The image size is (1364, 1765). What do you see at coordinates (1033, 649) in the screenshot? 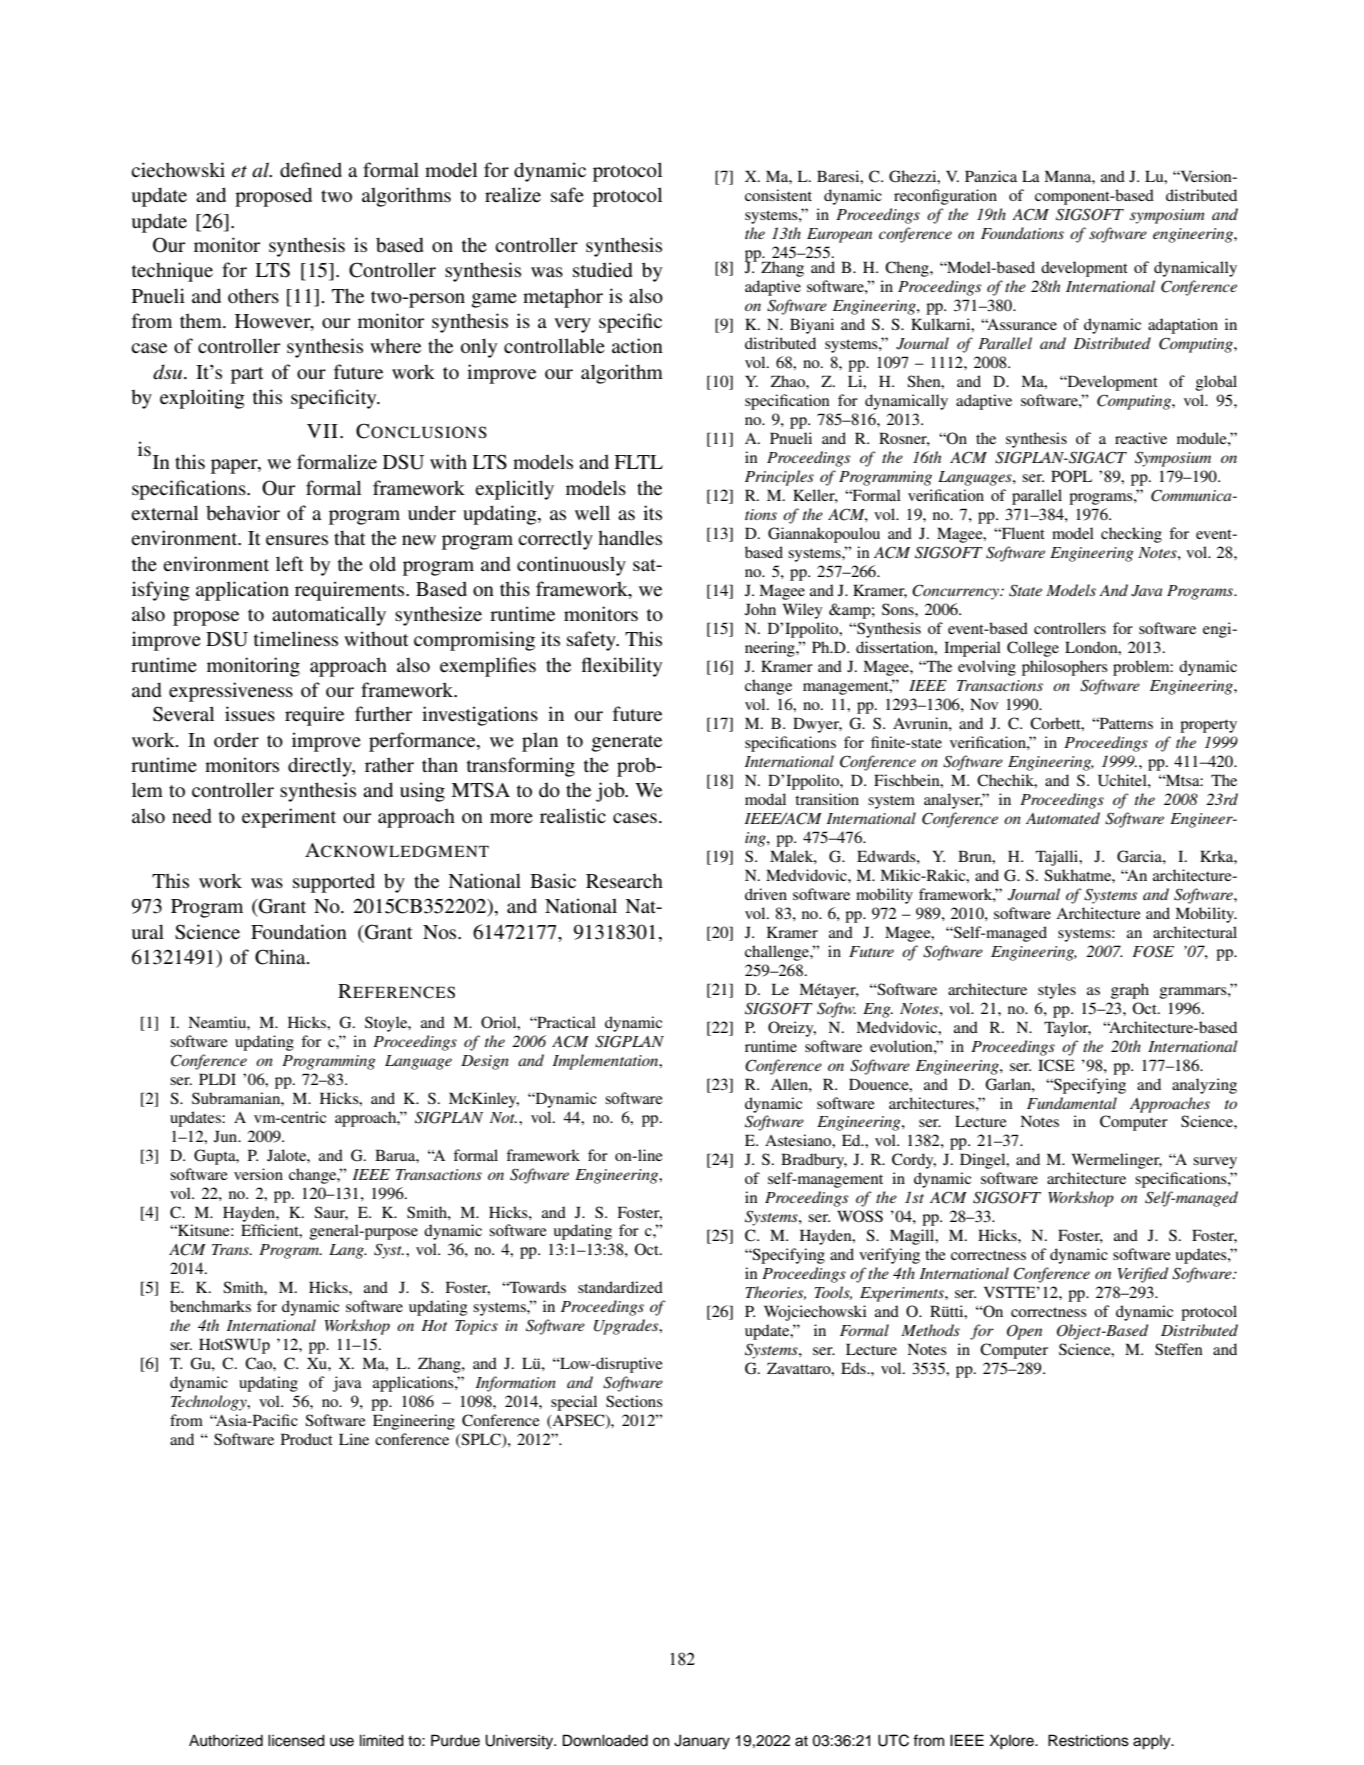
I see `College` at bounding box center [1033, 649].
